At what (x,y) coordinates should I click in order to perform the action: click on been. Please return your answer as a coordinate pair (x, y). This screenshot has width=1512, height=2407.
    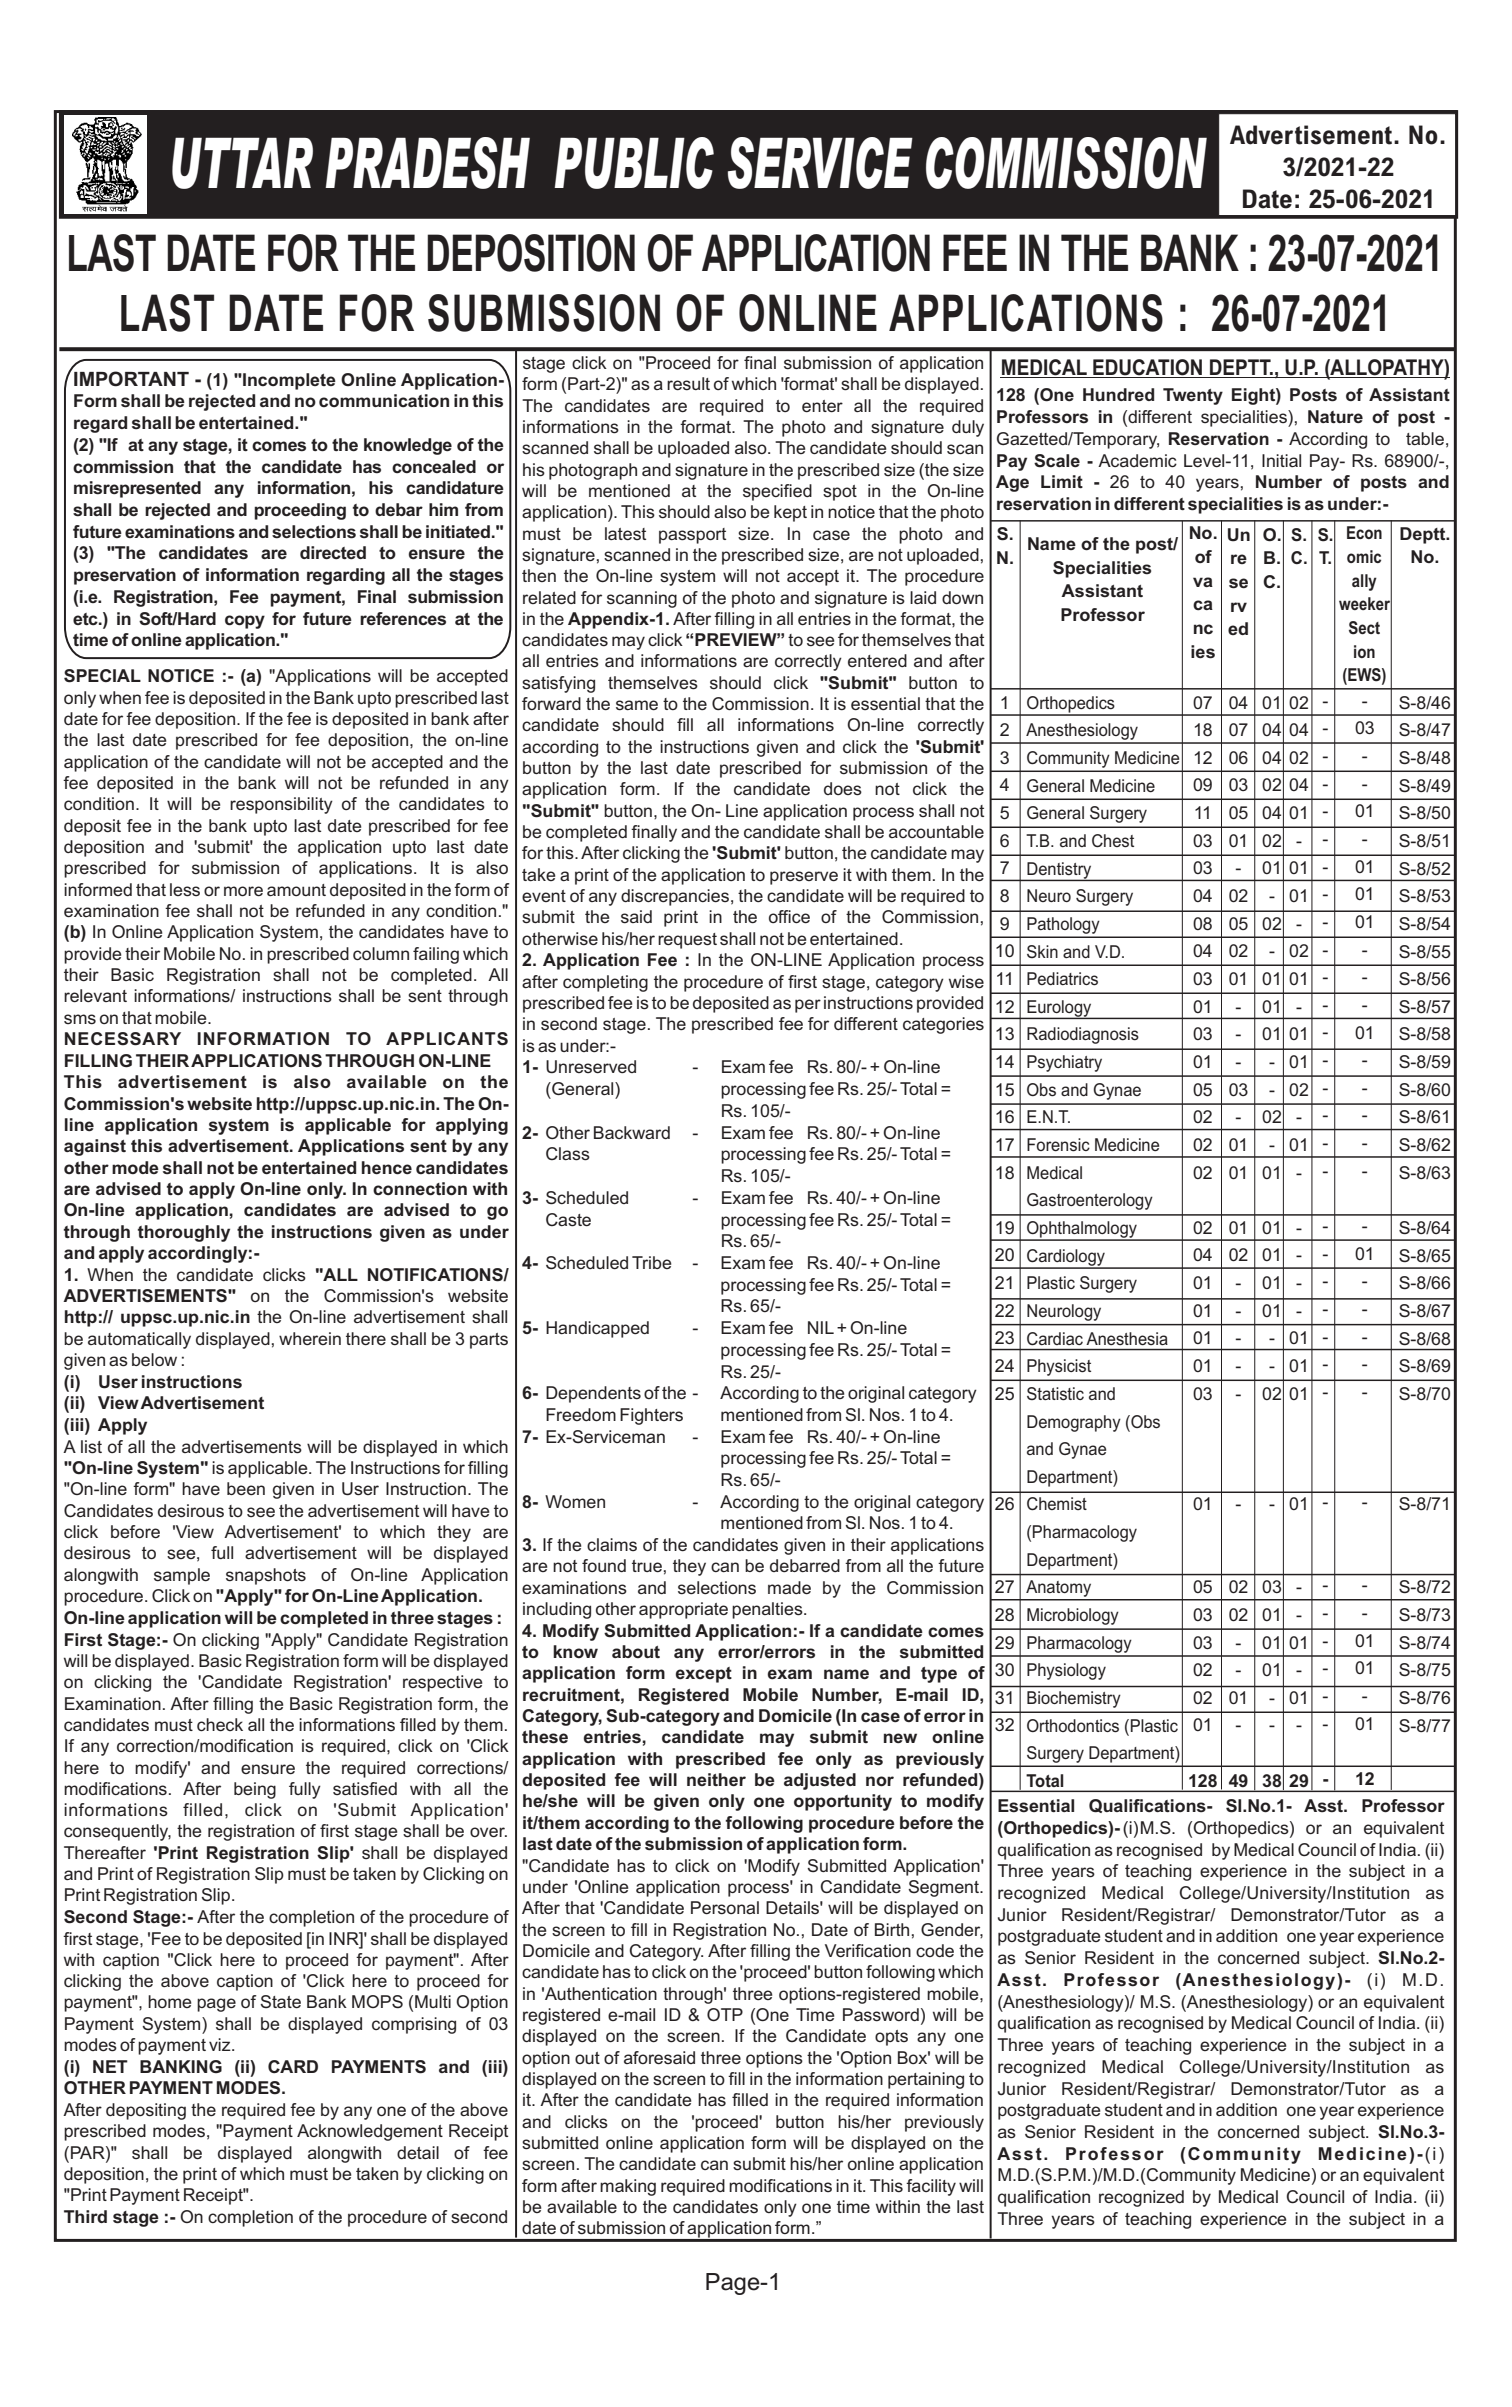
    Looking at the image, I should click on (246, 1488).
